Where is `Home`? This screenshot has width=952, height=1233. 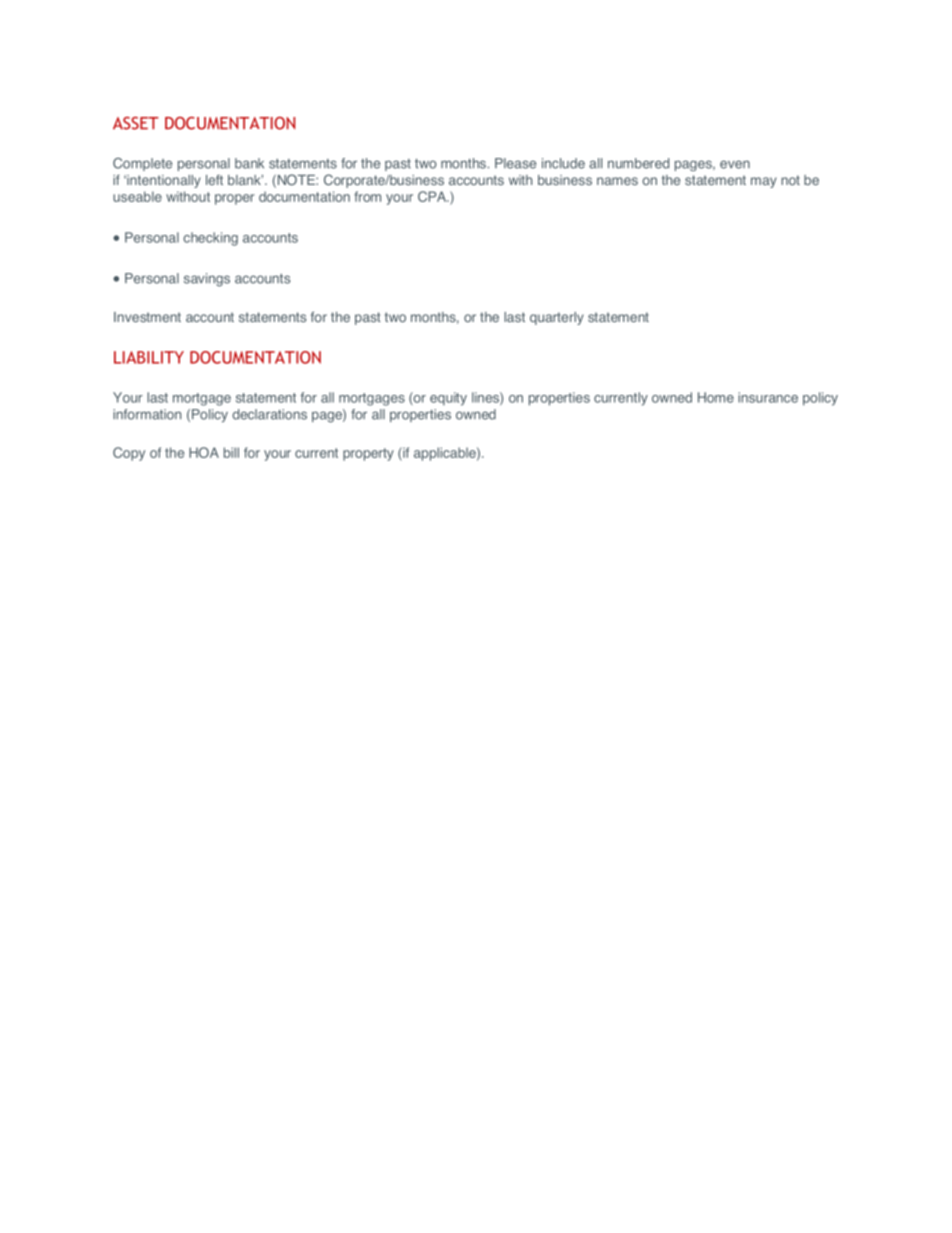 Home is located at coordinates (716, 397).
